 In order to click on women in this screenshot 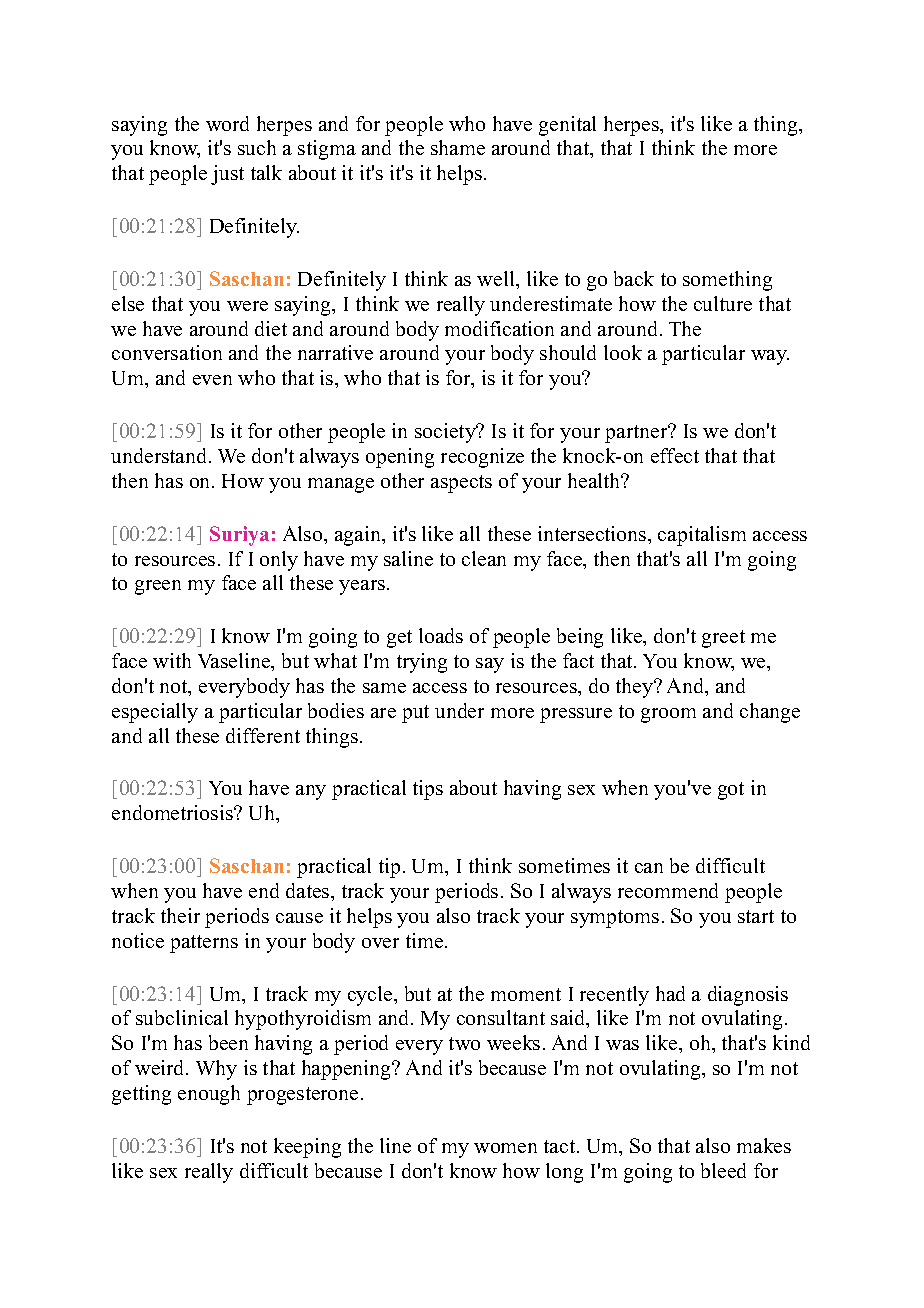, I will do `click(505, 1148)`.
